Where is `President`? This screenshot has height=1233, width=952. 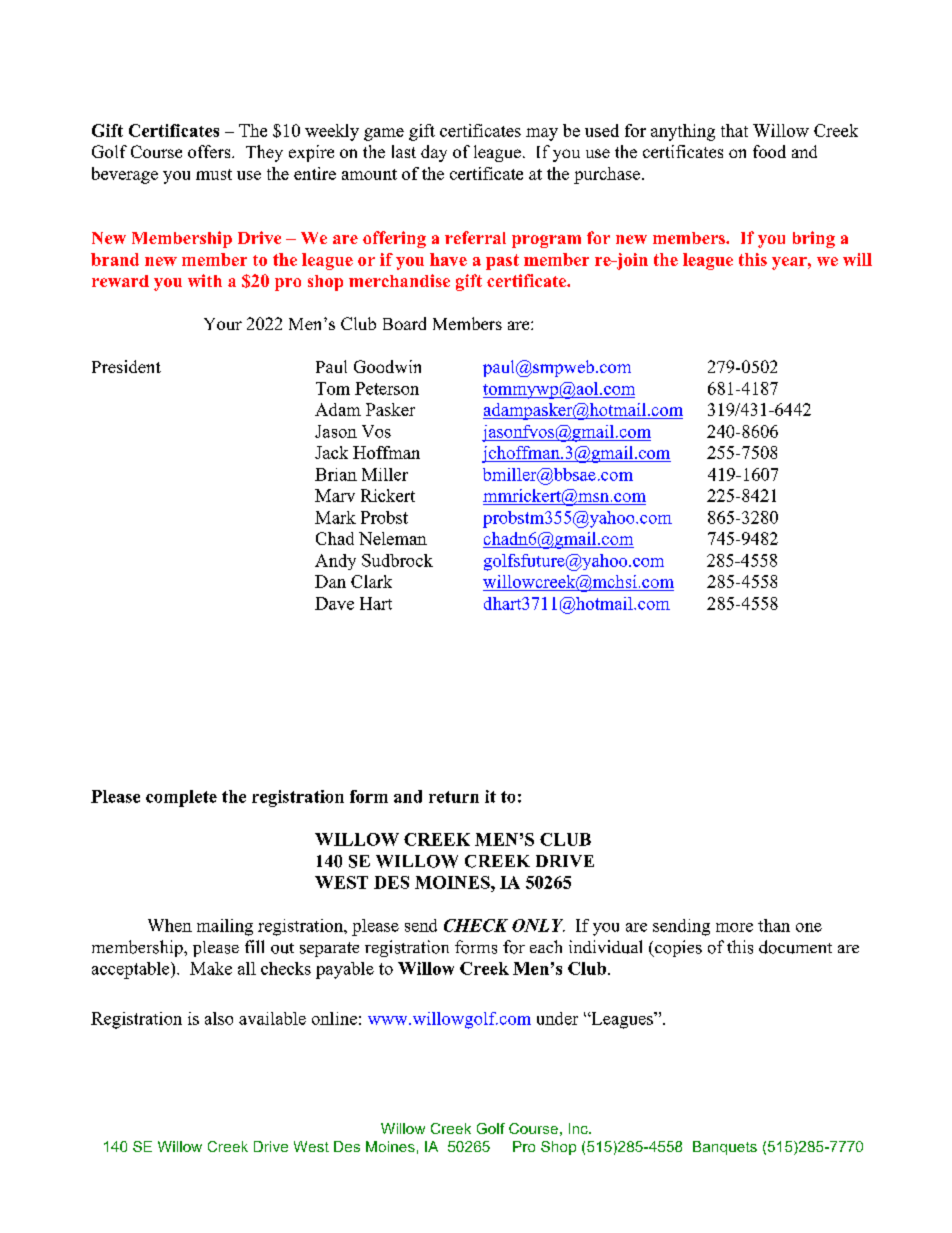
President is located at coordinates (126, 366).
